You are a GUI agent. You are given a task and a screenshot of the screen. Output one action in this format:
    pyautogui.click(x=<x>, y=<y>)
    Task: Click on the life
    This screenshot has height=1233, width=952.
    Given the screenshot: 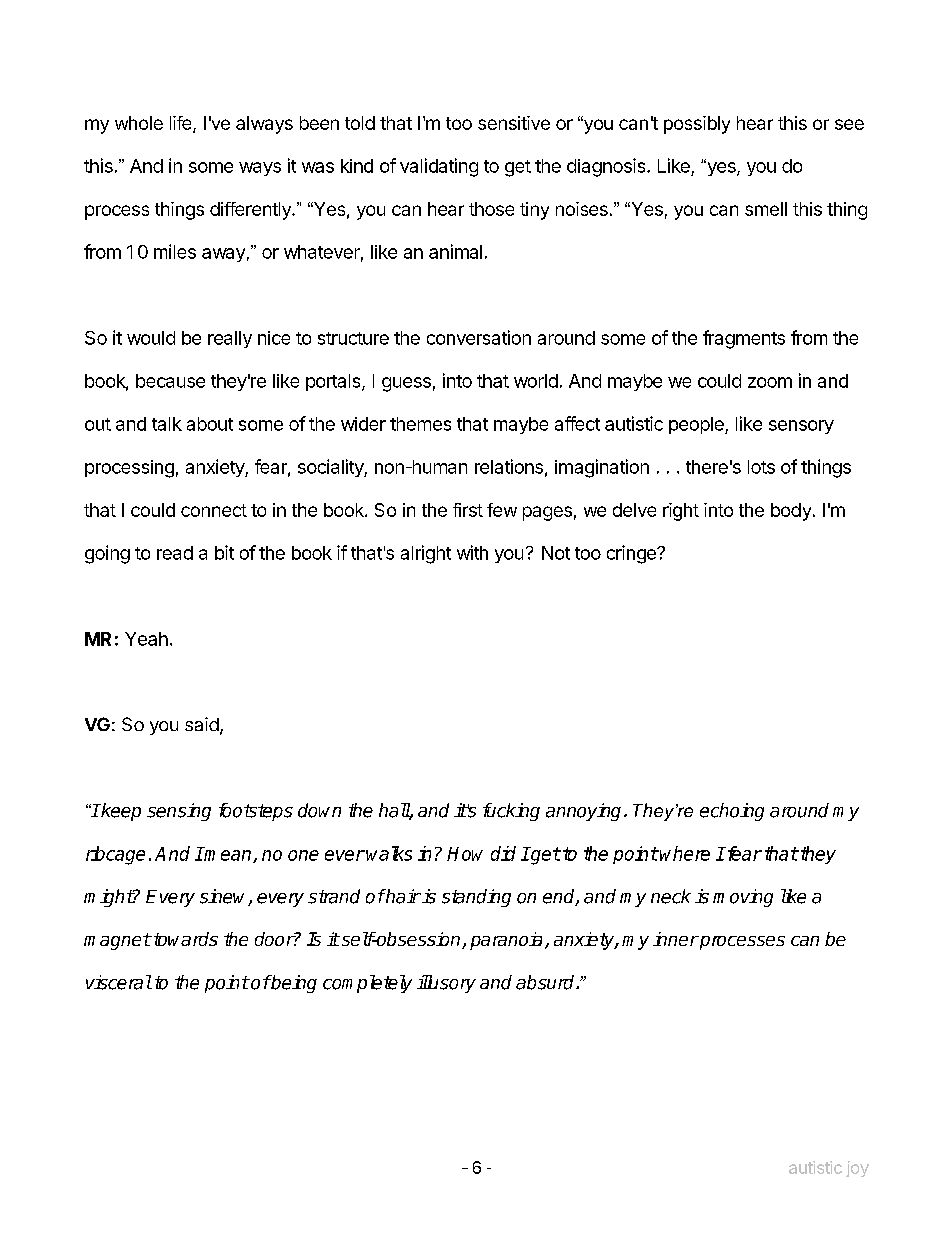 What is the action you would take?
    pyautogui.click(x=182, y=124)
